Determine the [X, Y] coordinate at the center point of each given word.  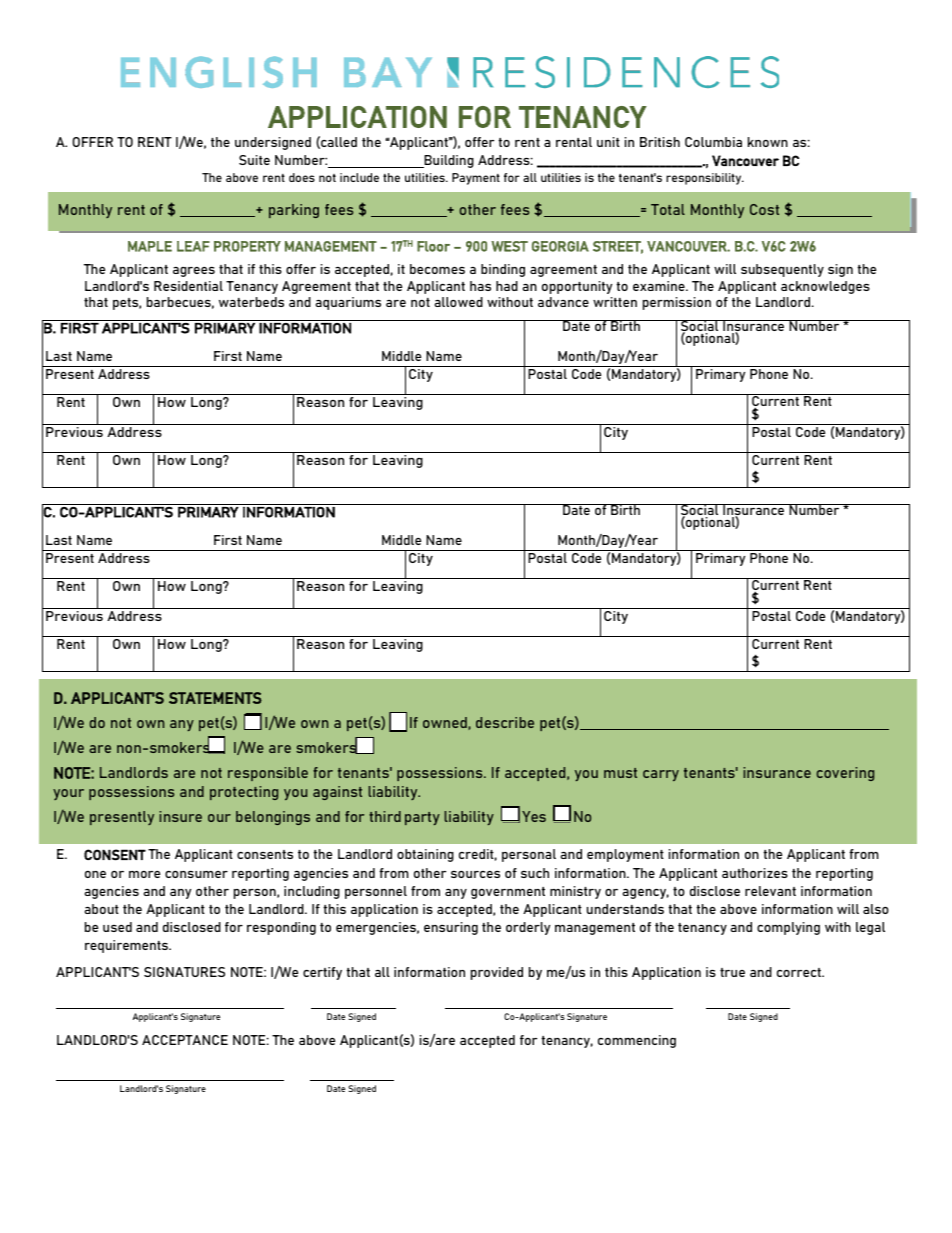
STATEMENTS [215, 698]
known [768, 142]
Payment [476, 179]
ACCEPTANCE [185, 1040]
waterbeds [251, 302]
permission [677, 303]
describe [505, 722]
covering [845, 774]
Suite [254, 160]
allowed [459, 302]
